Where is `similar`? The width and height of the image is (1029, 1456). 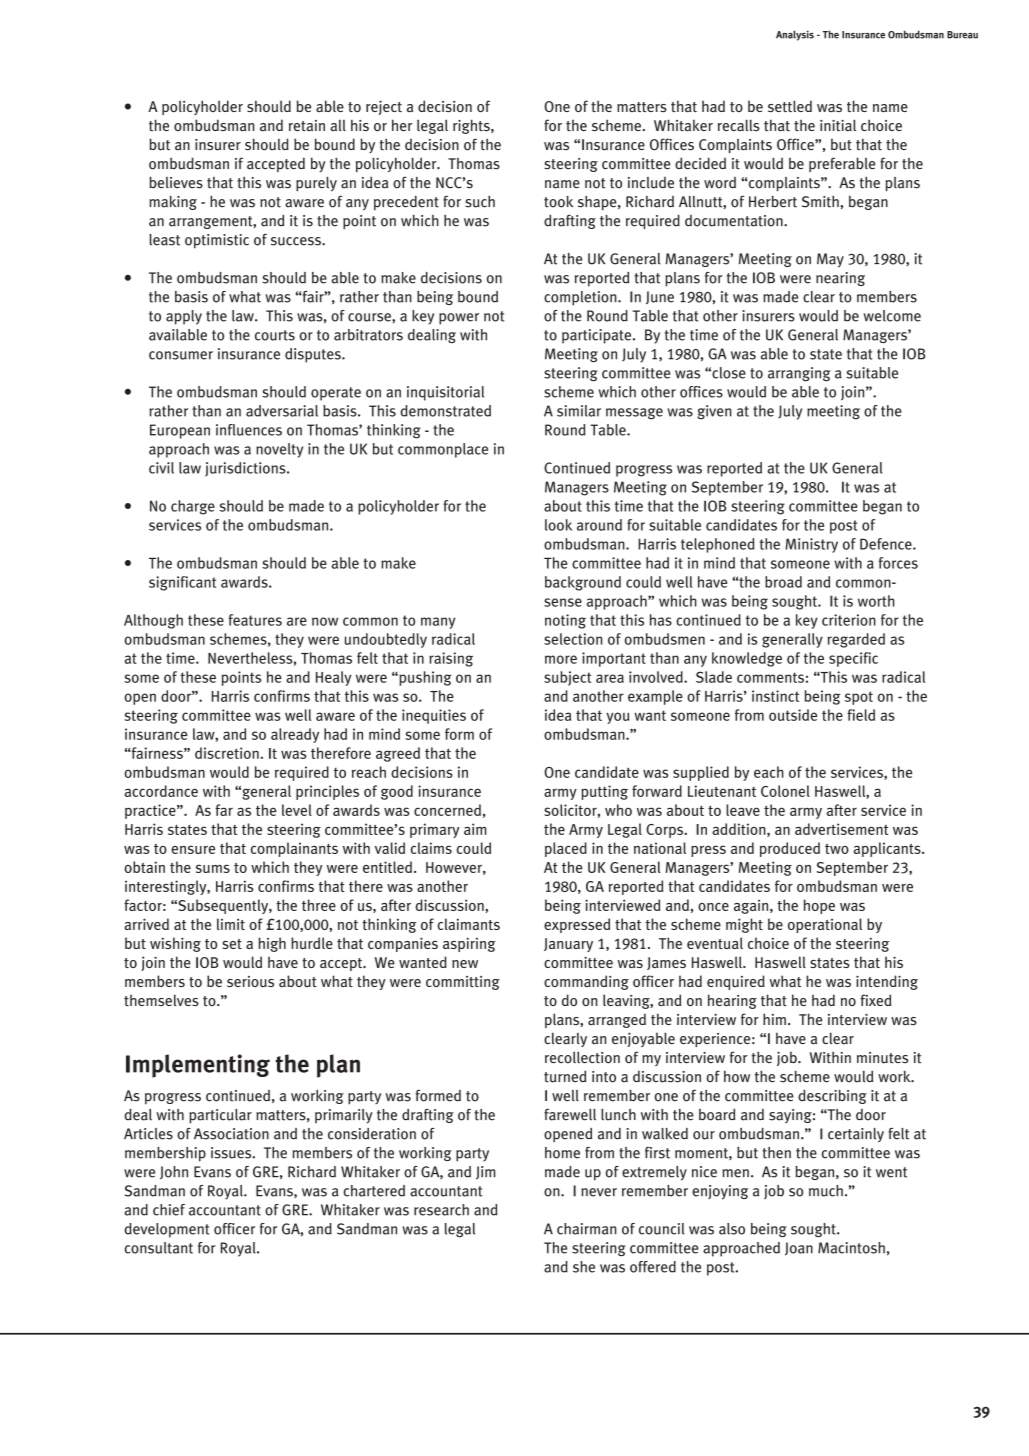 similar is located at coordinates (579, 411).
